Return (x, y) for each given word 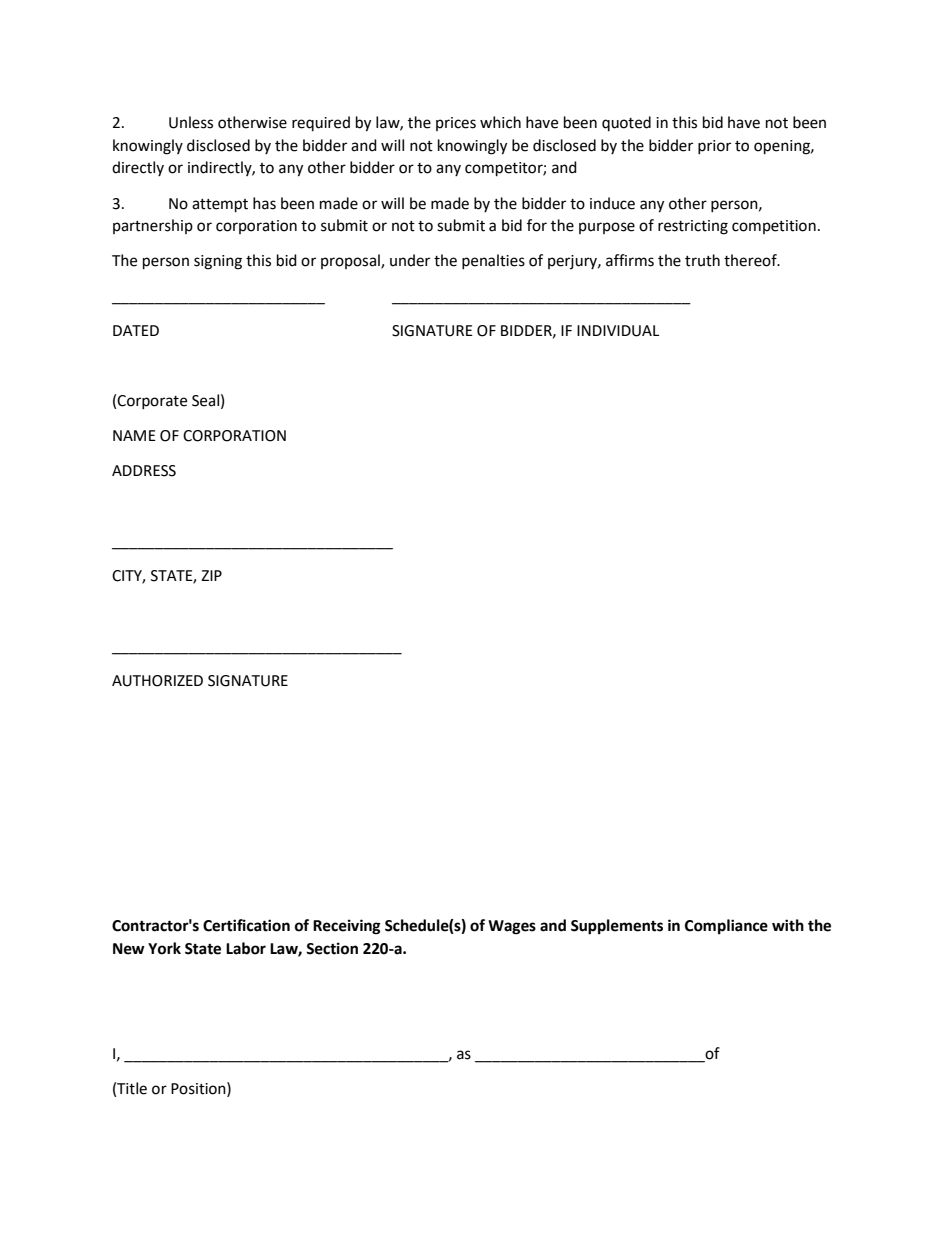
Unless (191, 122)
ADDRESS (144, 471)
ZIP (211, 575)
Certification (246, 925)
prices (456, 124)
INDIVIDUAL (618, 331)
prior (714, 147)
